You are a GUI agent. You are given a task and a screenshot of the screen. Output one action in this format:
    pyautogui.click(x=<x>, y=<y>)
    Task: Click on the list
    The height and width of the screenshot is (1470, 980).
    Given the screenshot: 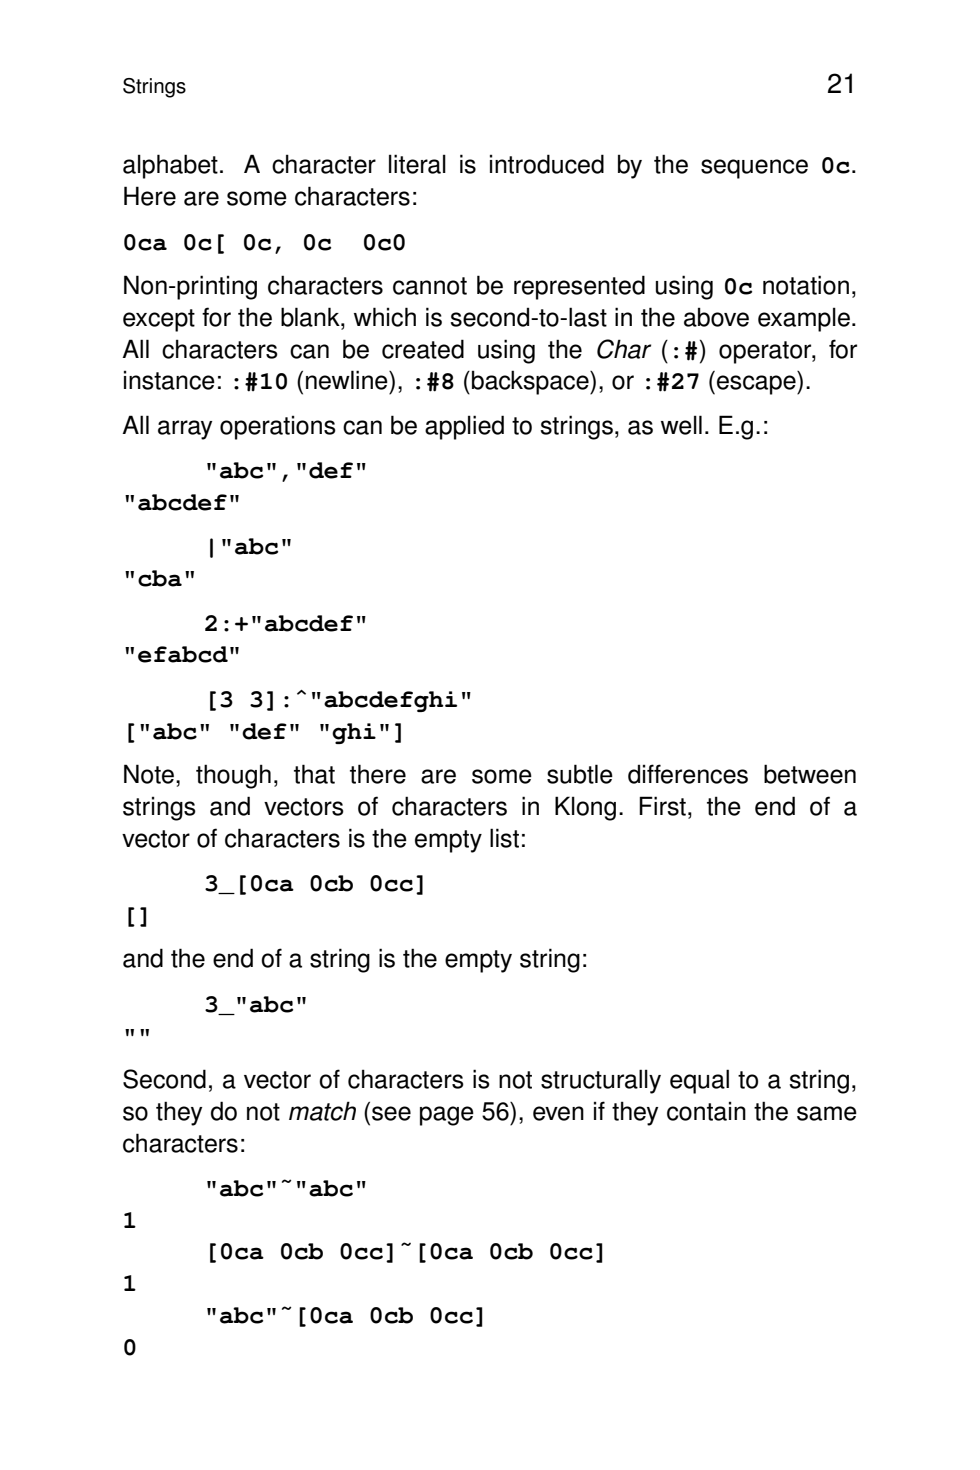 What is the action you would take?
    pyautogui.click(x=504, y=838)
